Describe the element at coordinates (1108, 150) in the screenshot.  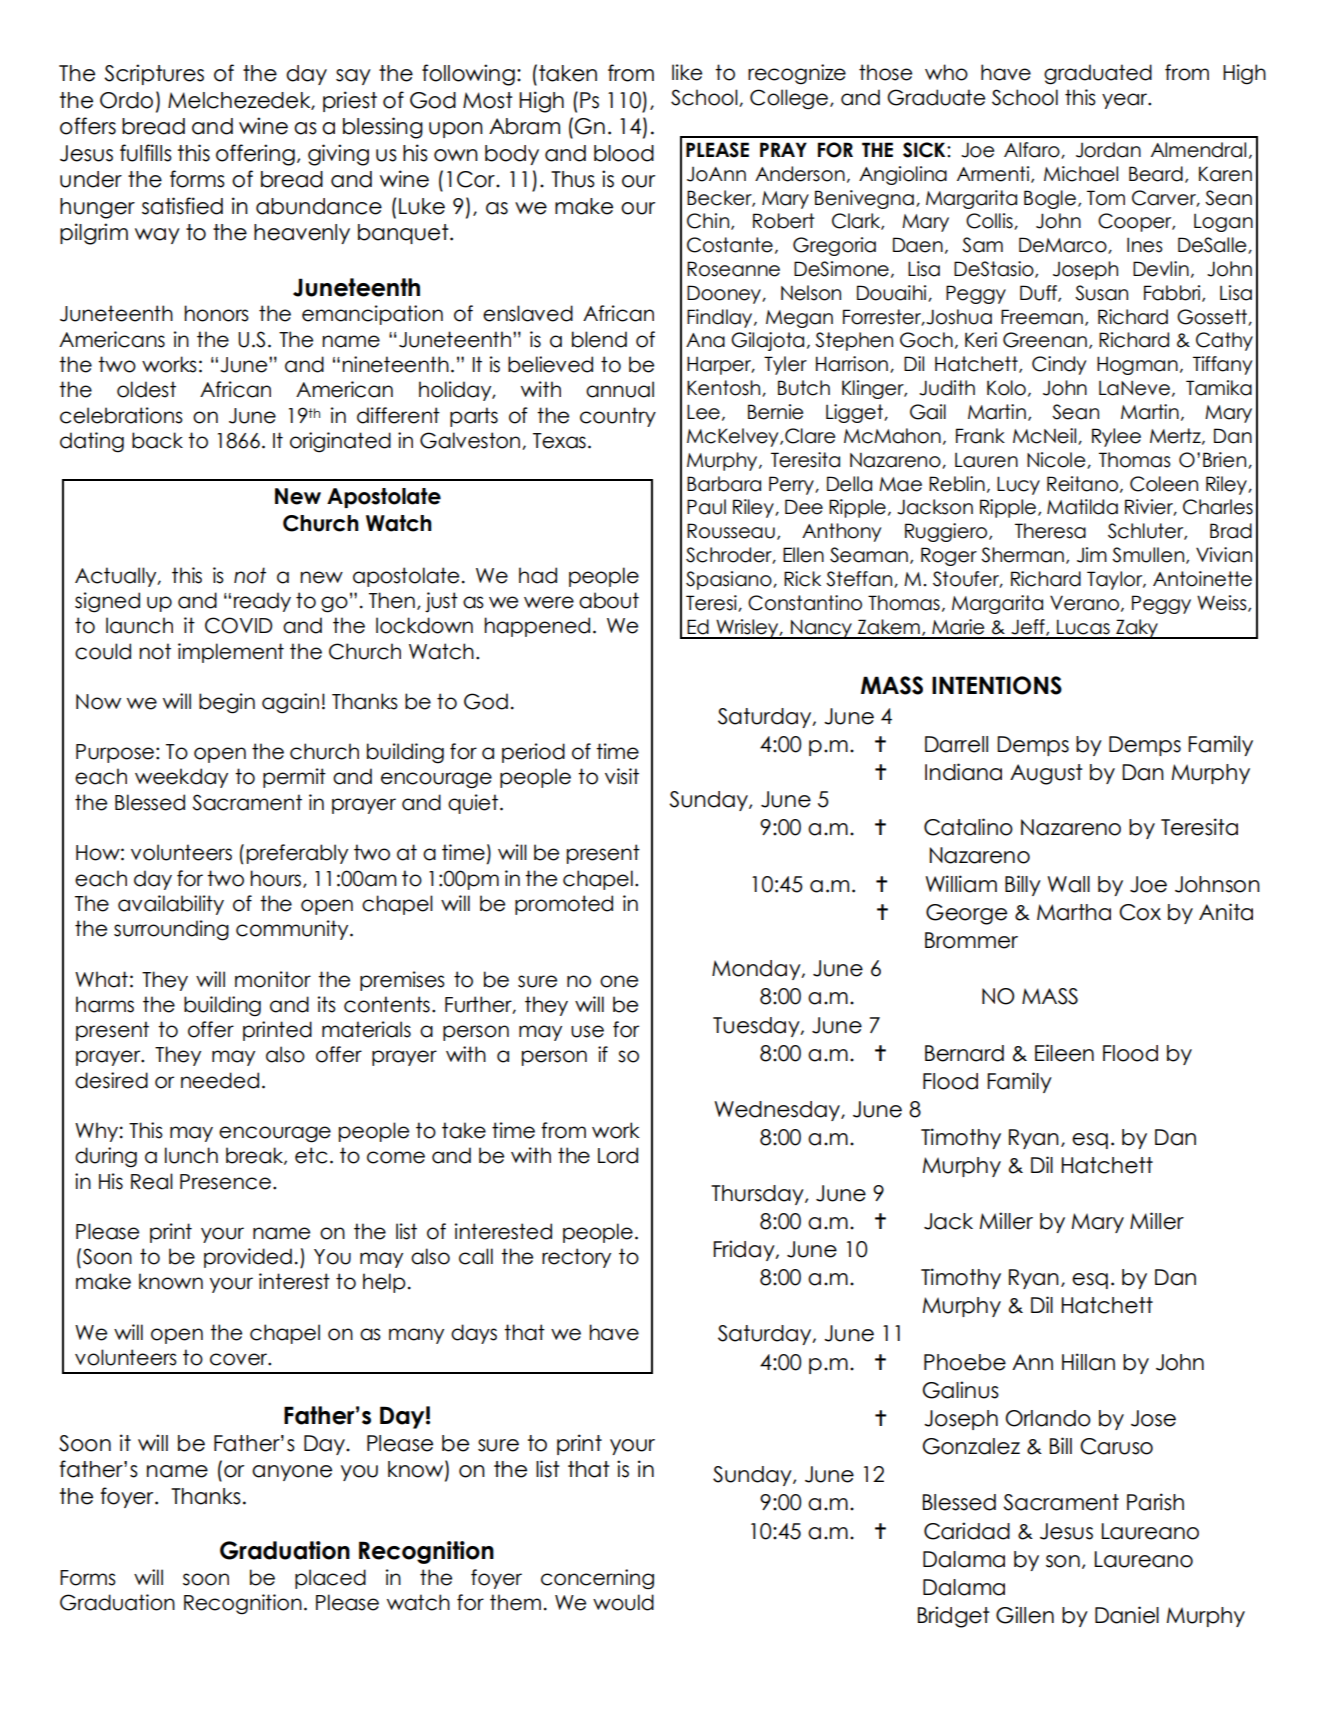
I see `Jordan` at that location.
